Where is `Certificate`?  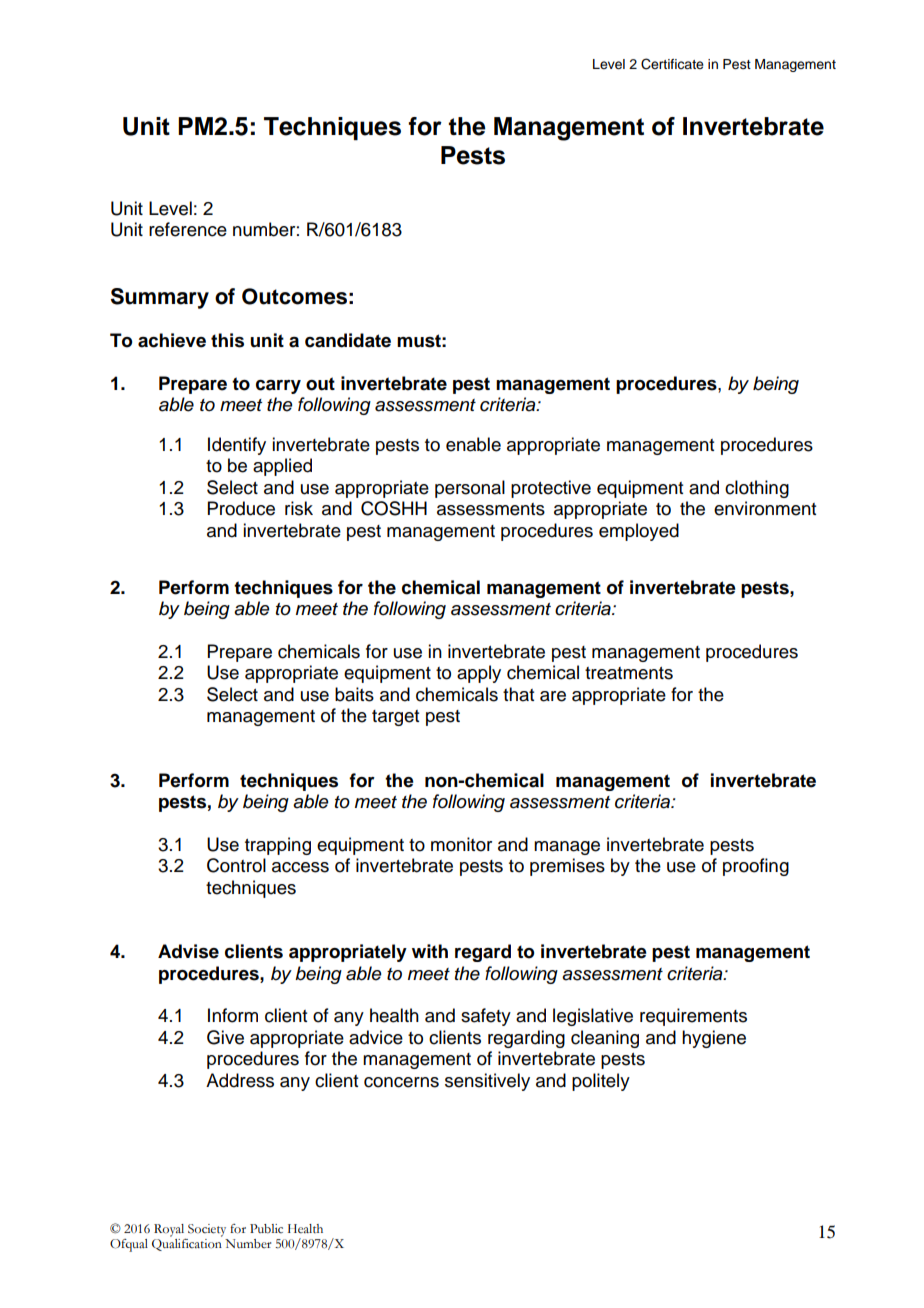
Certificate is located at coordinates (672, 64).
